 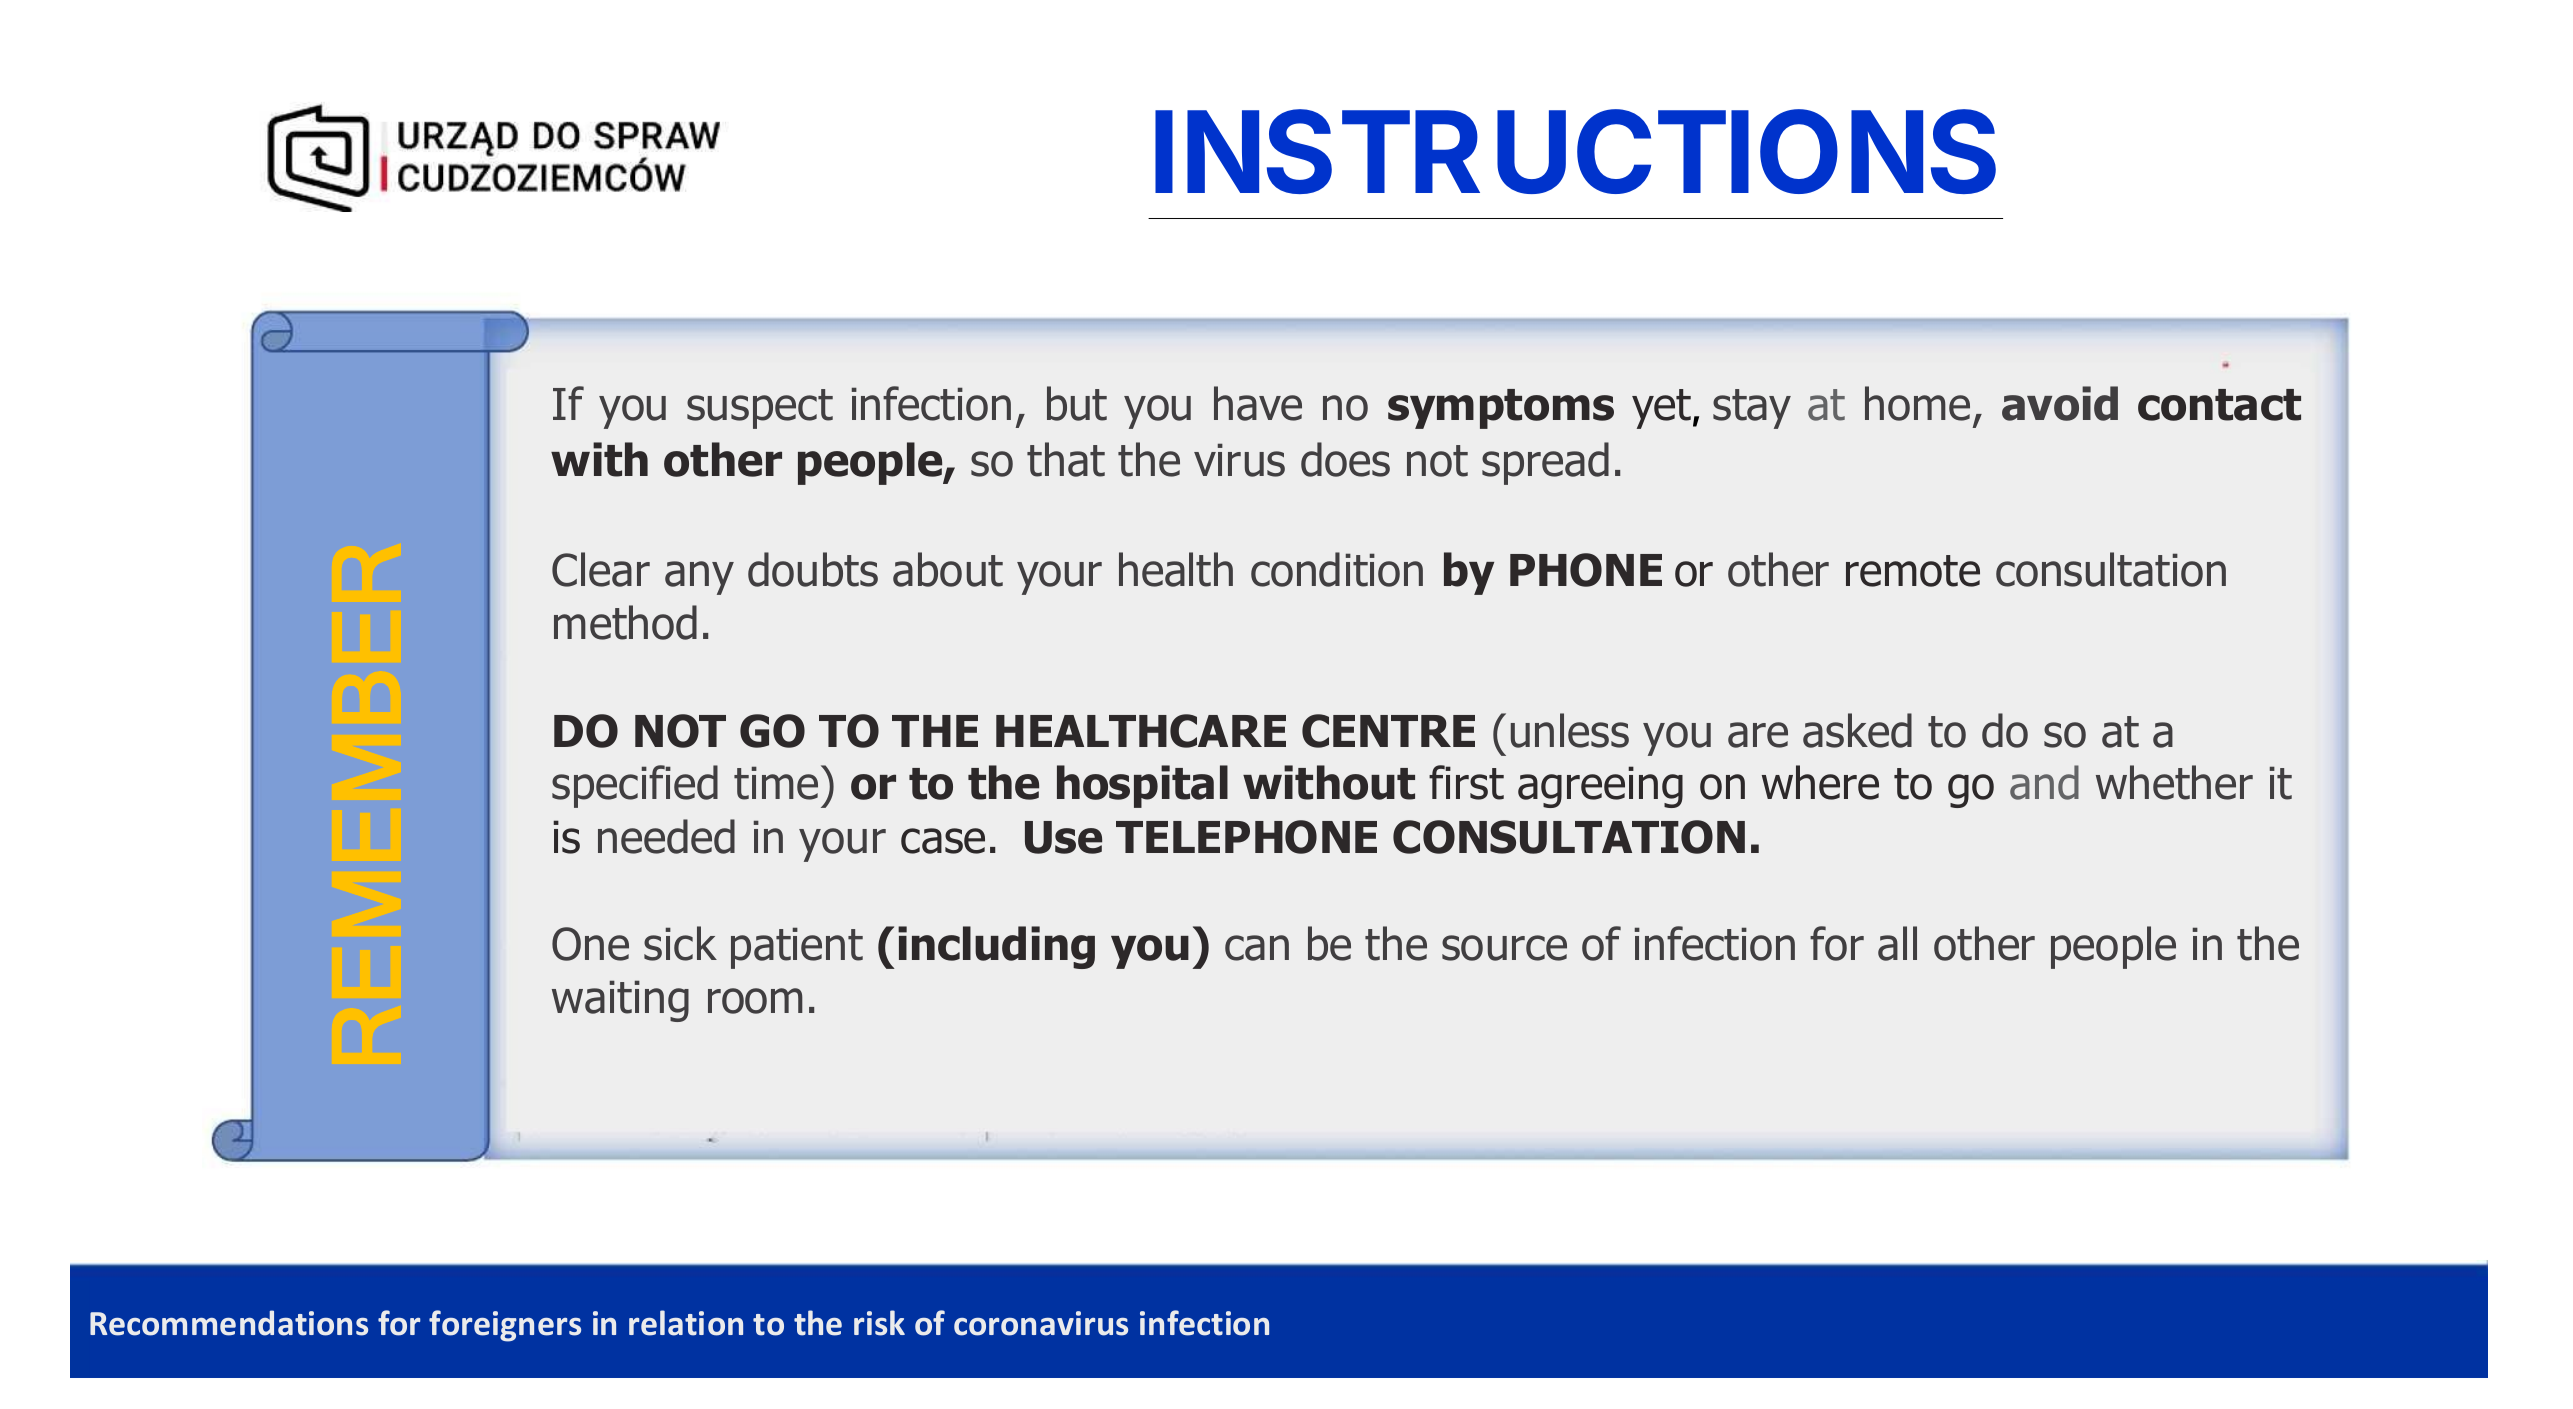 I want to click on CENTRE, so click(x=1388, y=731).
